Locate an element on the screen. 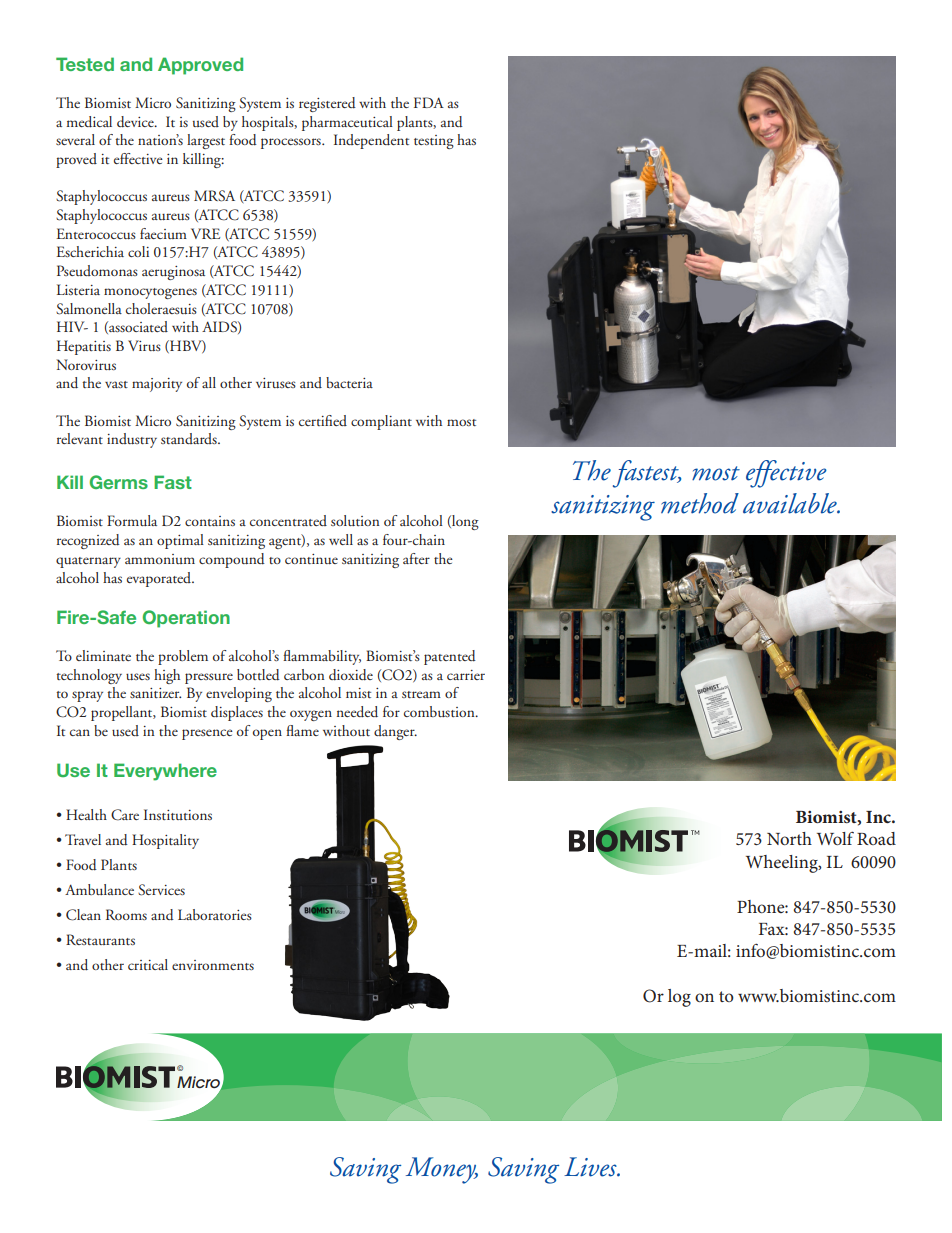 The height and width of the screenshot is (1233, 952). testing is located at coordinates (434, 142).
